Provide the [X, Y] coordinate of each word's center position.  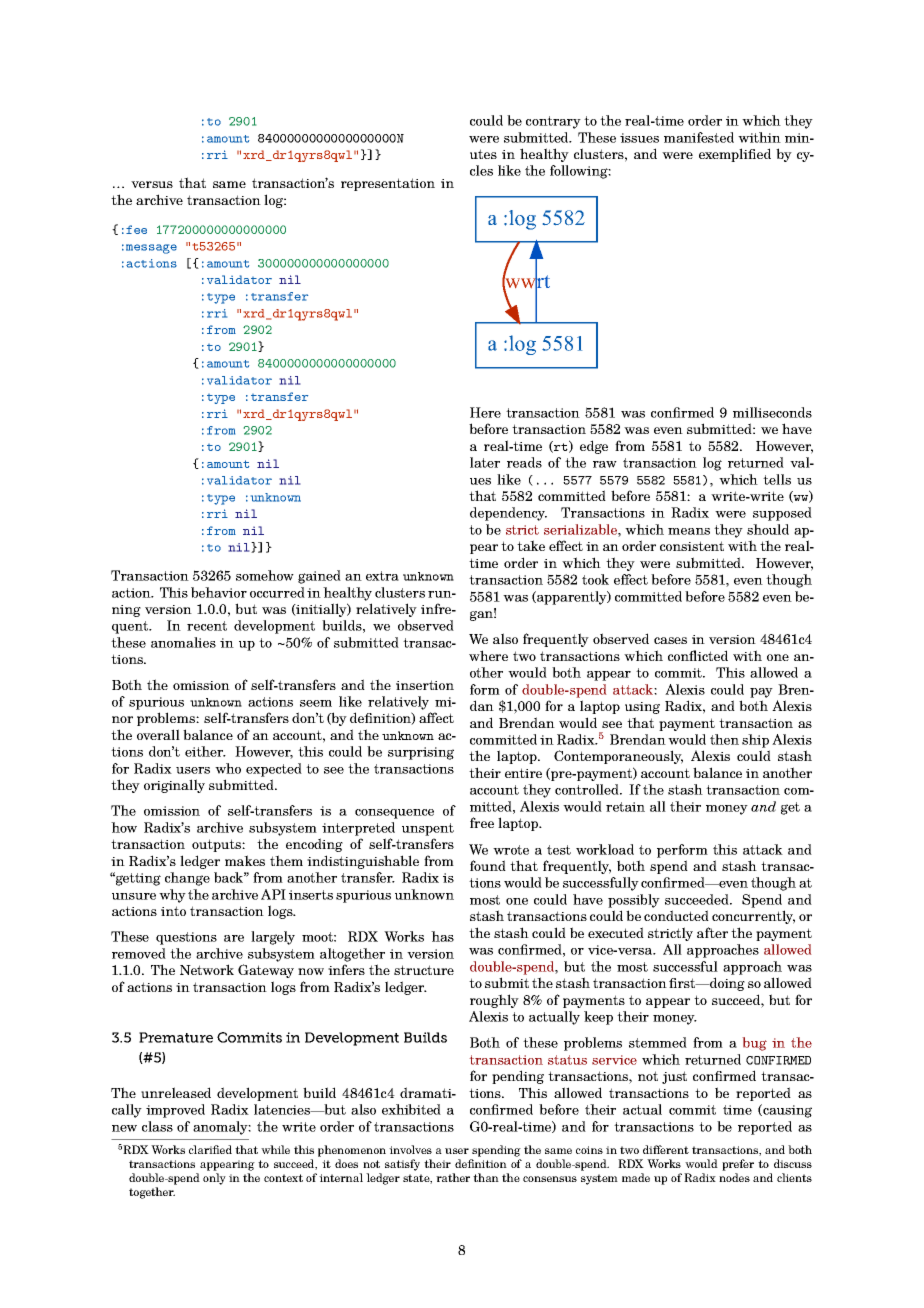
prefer [738, 1165]
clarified [210, 1149]
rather [453, 1177]
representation [388, 184]
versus [152, 184]
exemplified [735, 155]
